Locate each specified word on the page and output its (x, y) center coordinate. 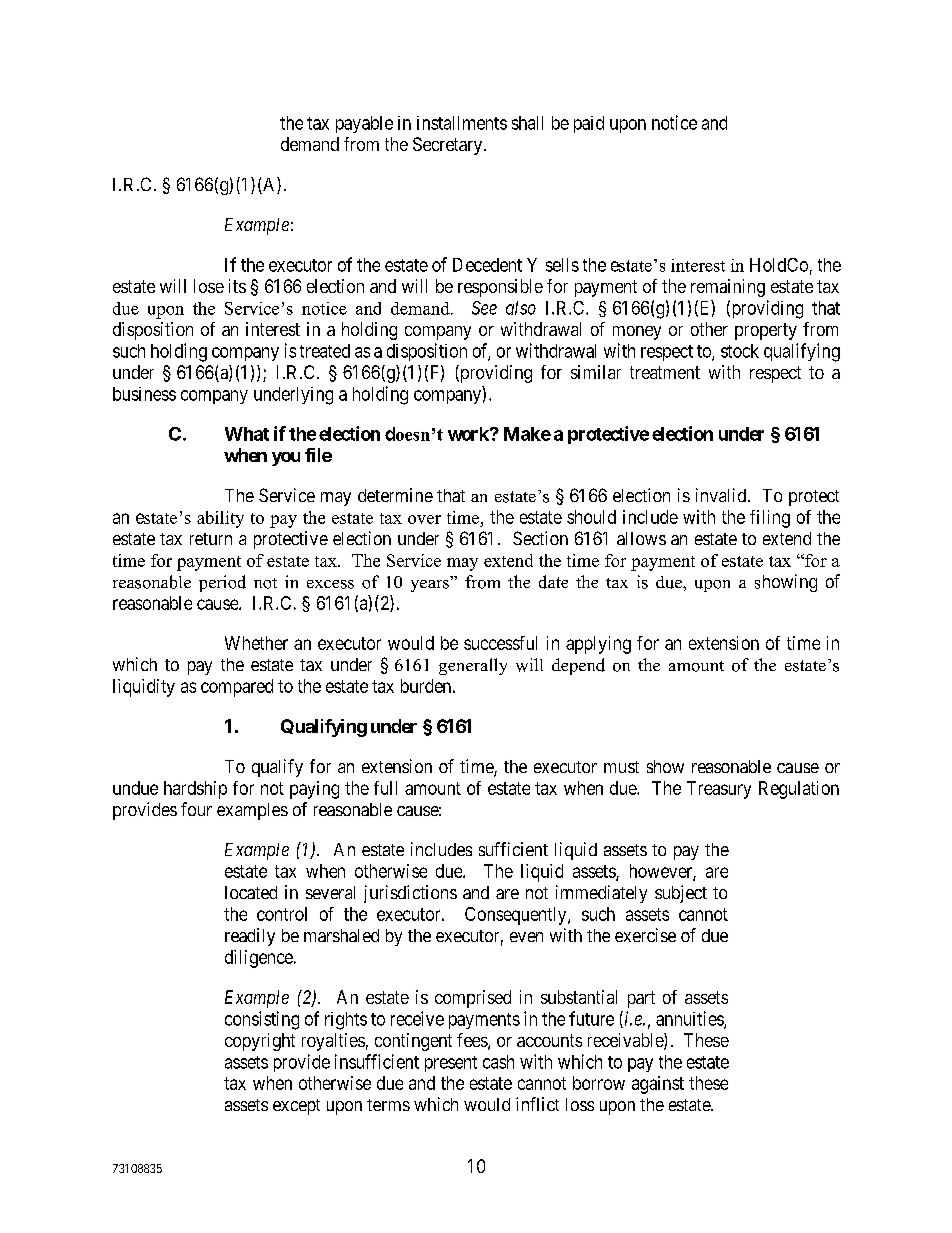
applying (598, 645)
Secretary (449, 146)
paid (589, 124)
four (196, 809)
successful (500, 643)
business (144, 394)
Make (527, 434)
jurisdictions (410, 894)
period (222, 583)
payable (364, 124)
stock (740, 351)
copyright (260, 1042)
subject (681, 894)
